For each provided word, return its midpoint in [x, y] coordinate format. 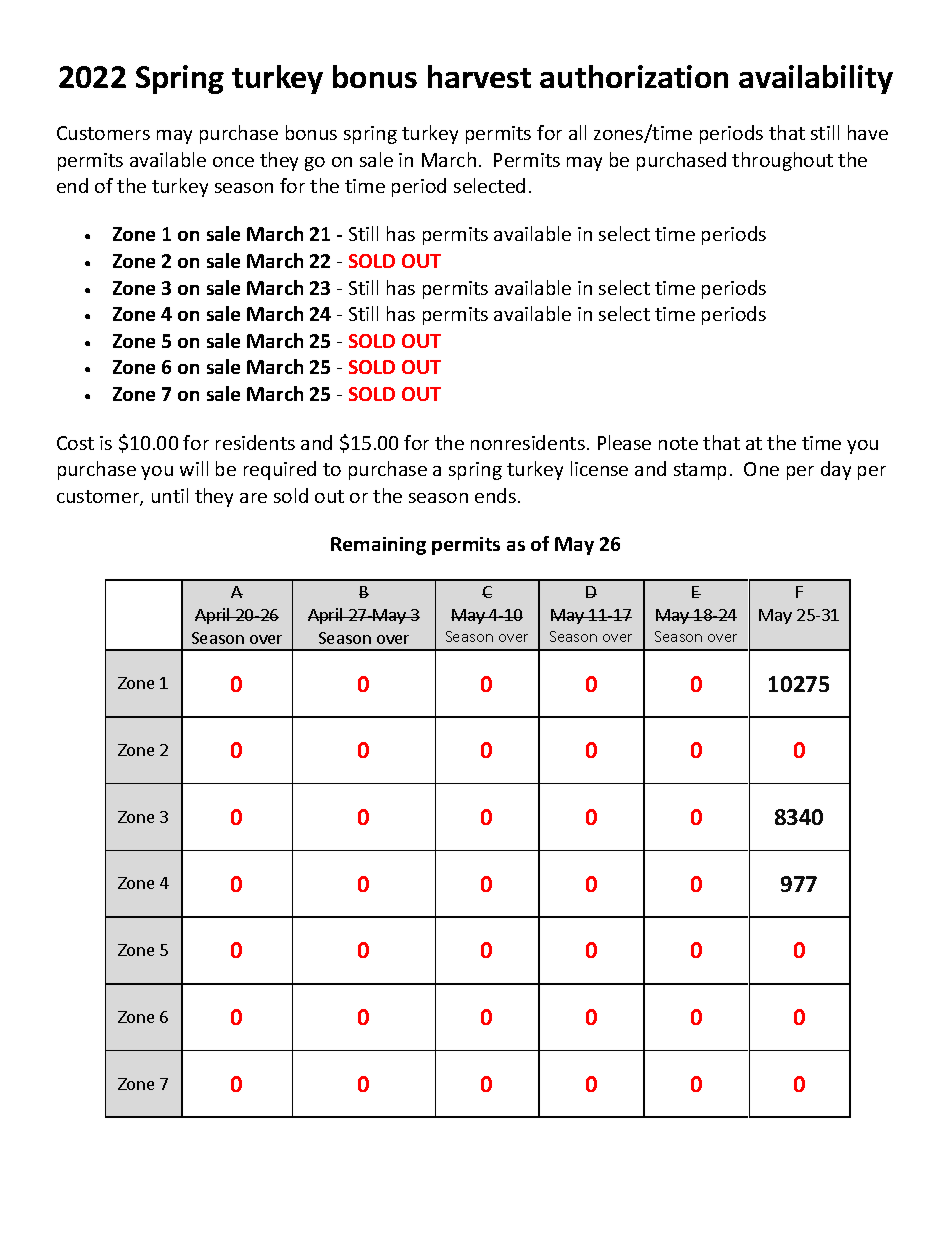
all [577, 132]
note [678, 443]
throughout [782, 161]
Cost [75, 443]
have [868, 132]
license [599, 468]
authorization [634, 76]
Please [624, 442]
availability [816, 79]
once [233, 162]
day [836, 470]
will [194, 468]
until [170, 495]
